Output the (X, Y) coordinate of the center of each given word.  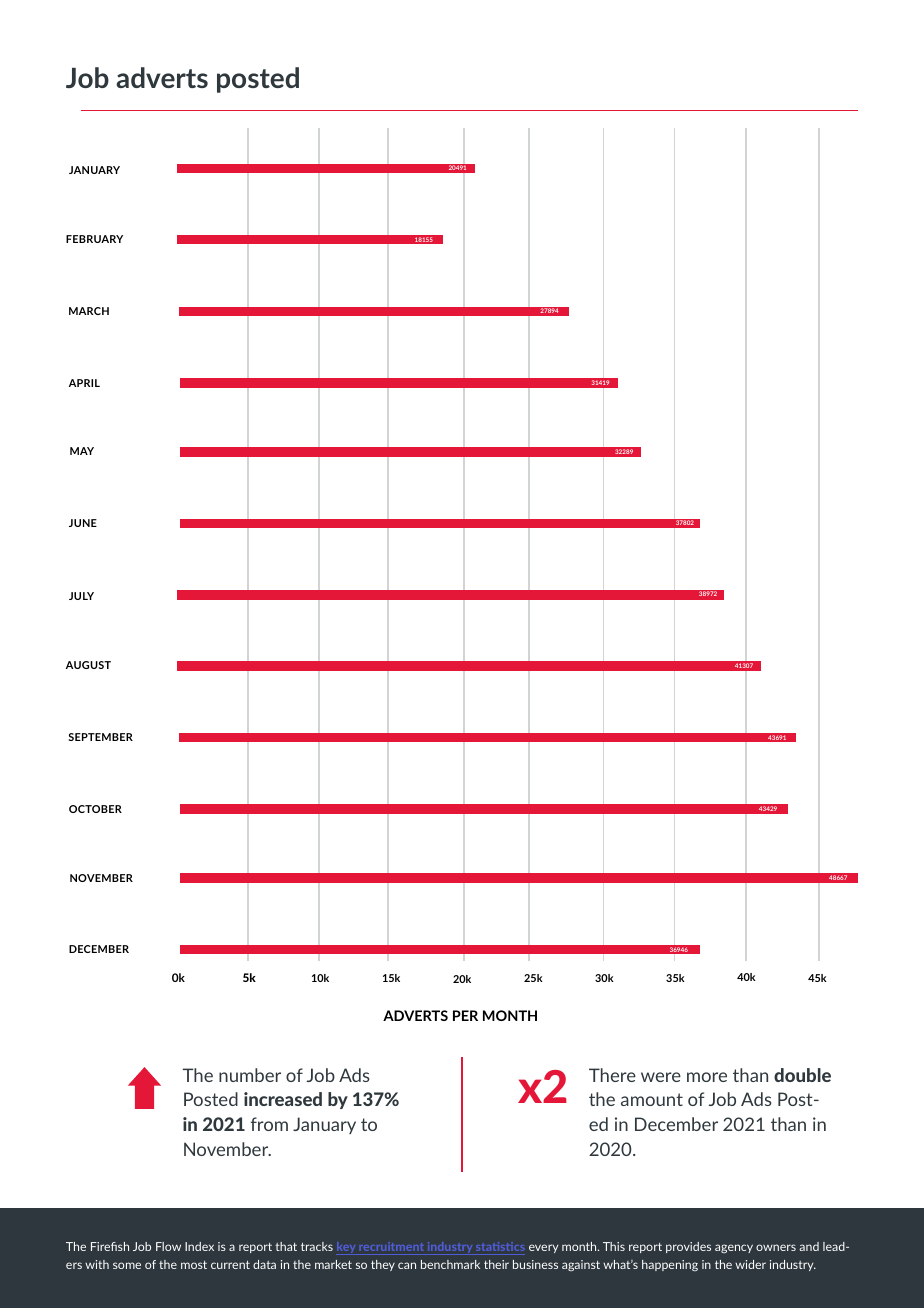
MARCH (89, 311)
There (612, 1075)
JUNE (83, 523)
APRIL (84, 383)
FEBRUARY (94, 239)
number (250, 1075)
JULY (81, 596)
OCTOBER (95, 809)
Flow (168, 1246)
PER (465, 1015)
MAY (82, 451)
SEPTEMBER (101, 737)
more (707, 1077)
